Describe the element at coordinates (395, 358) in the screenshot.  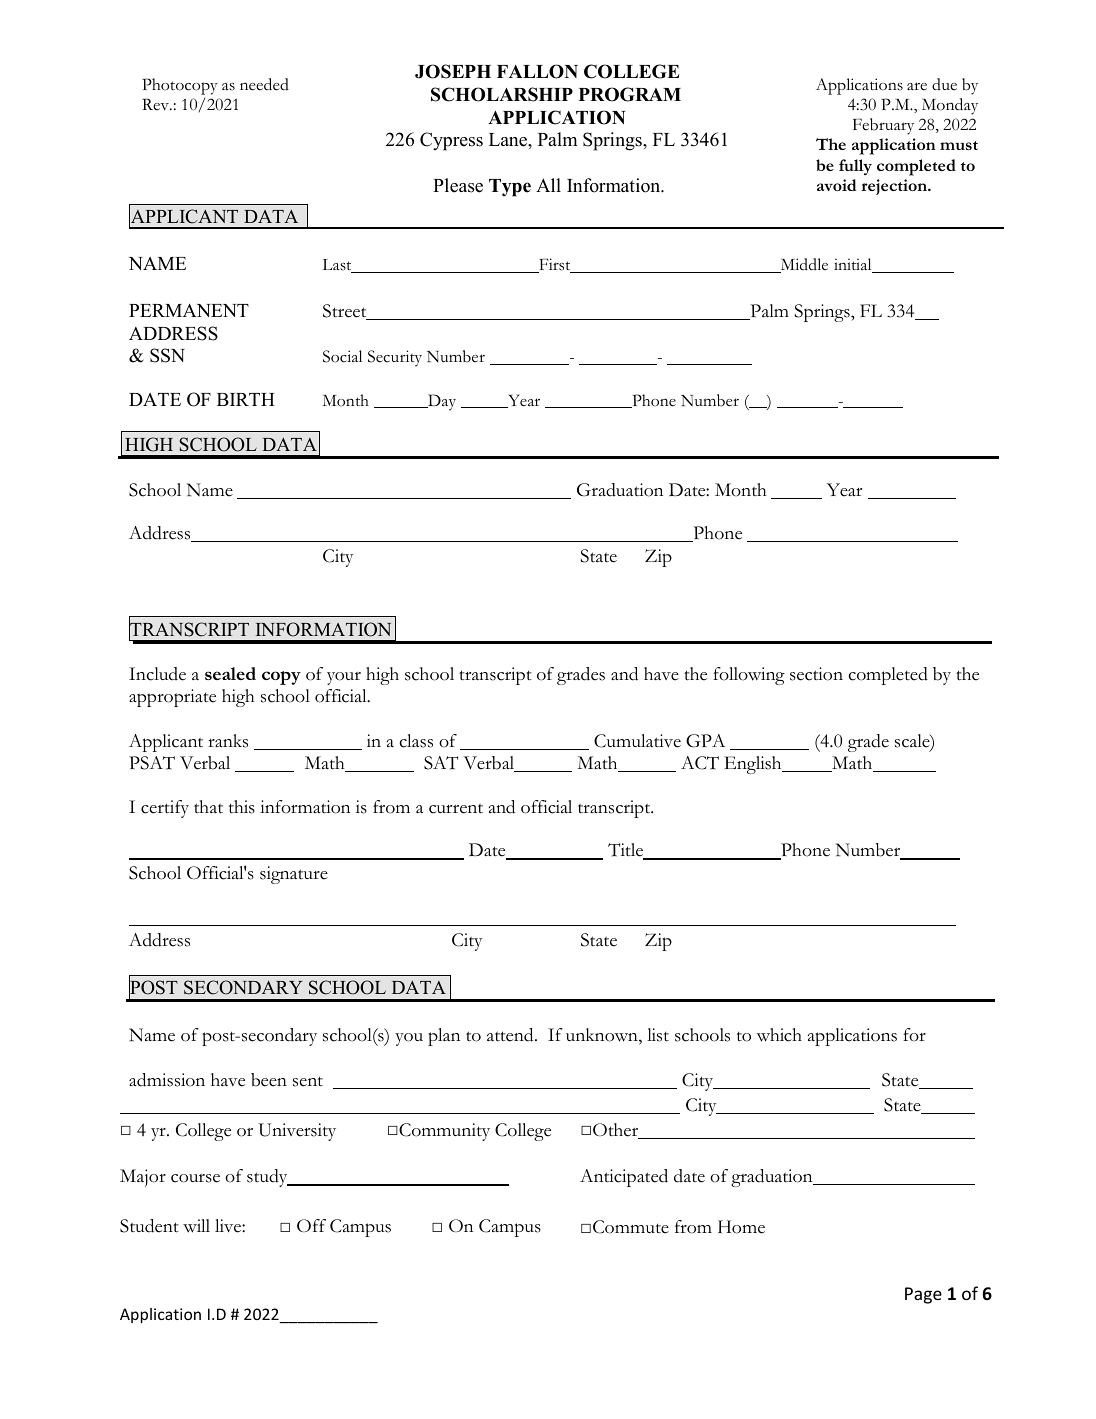
I see `Security` at that location.
